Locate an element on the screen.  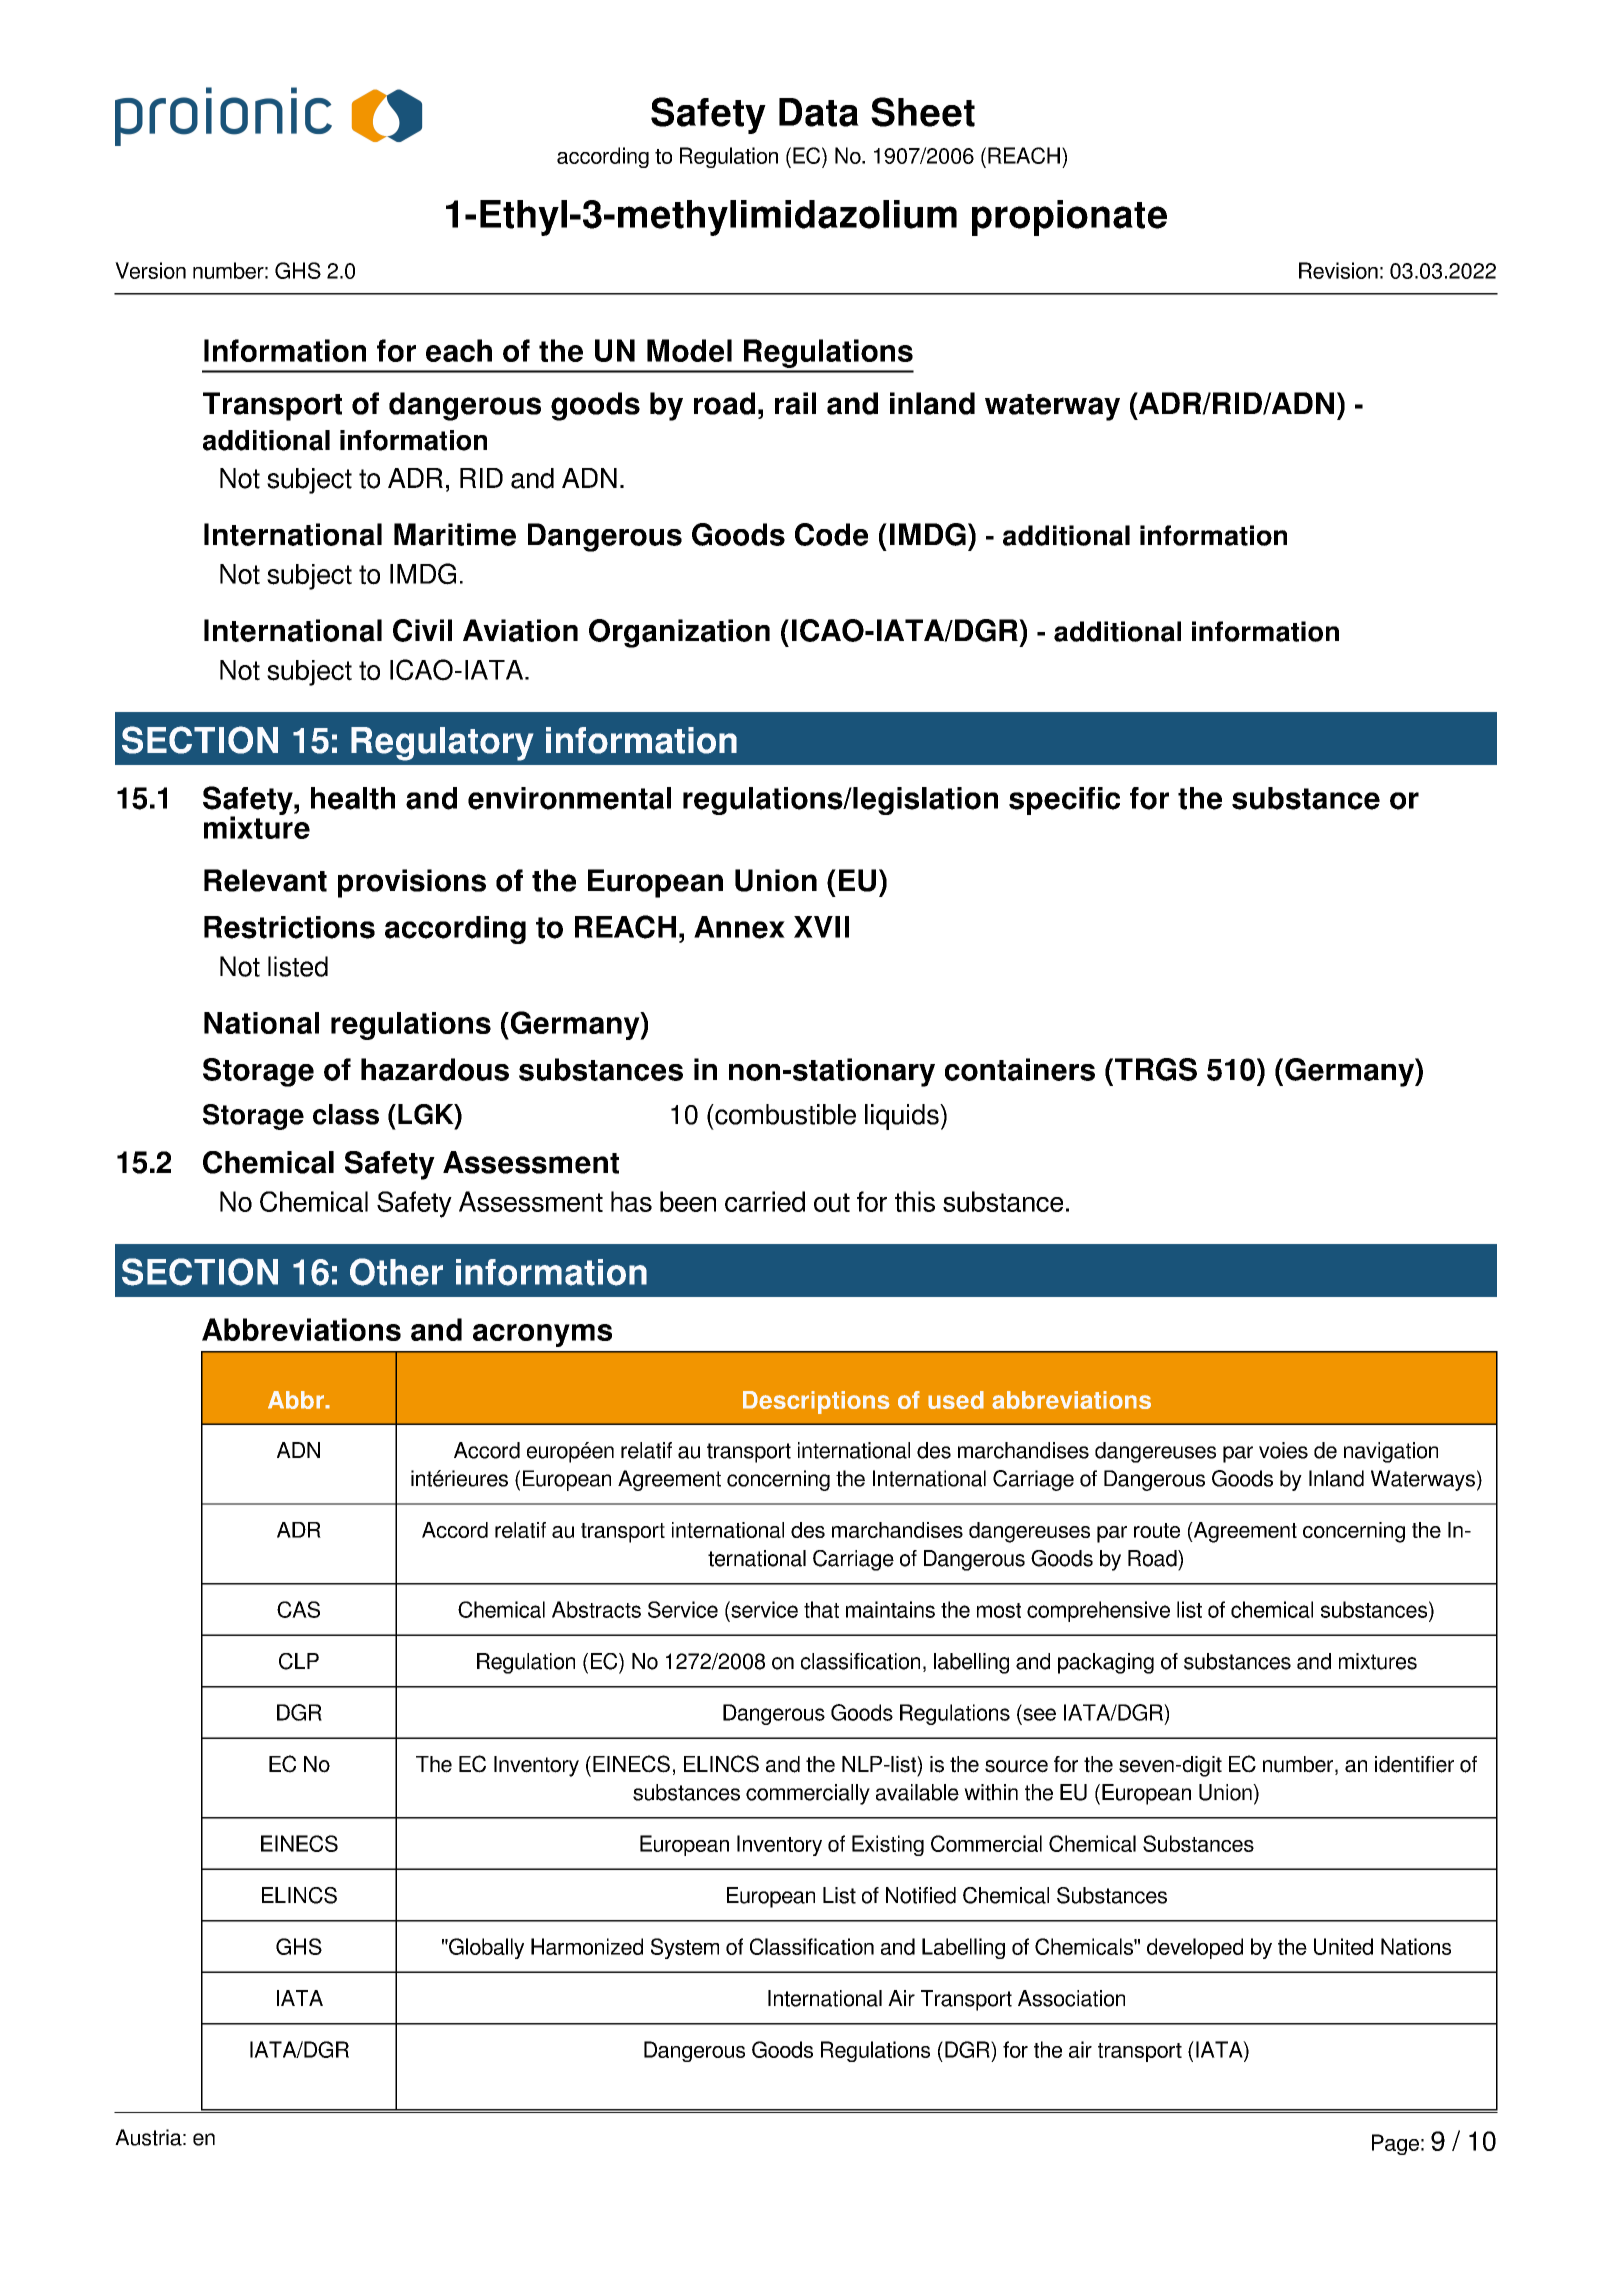
hazardous is located at coordinates (435, 1069).
